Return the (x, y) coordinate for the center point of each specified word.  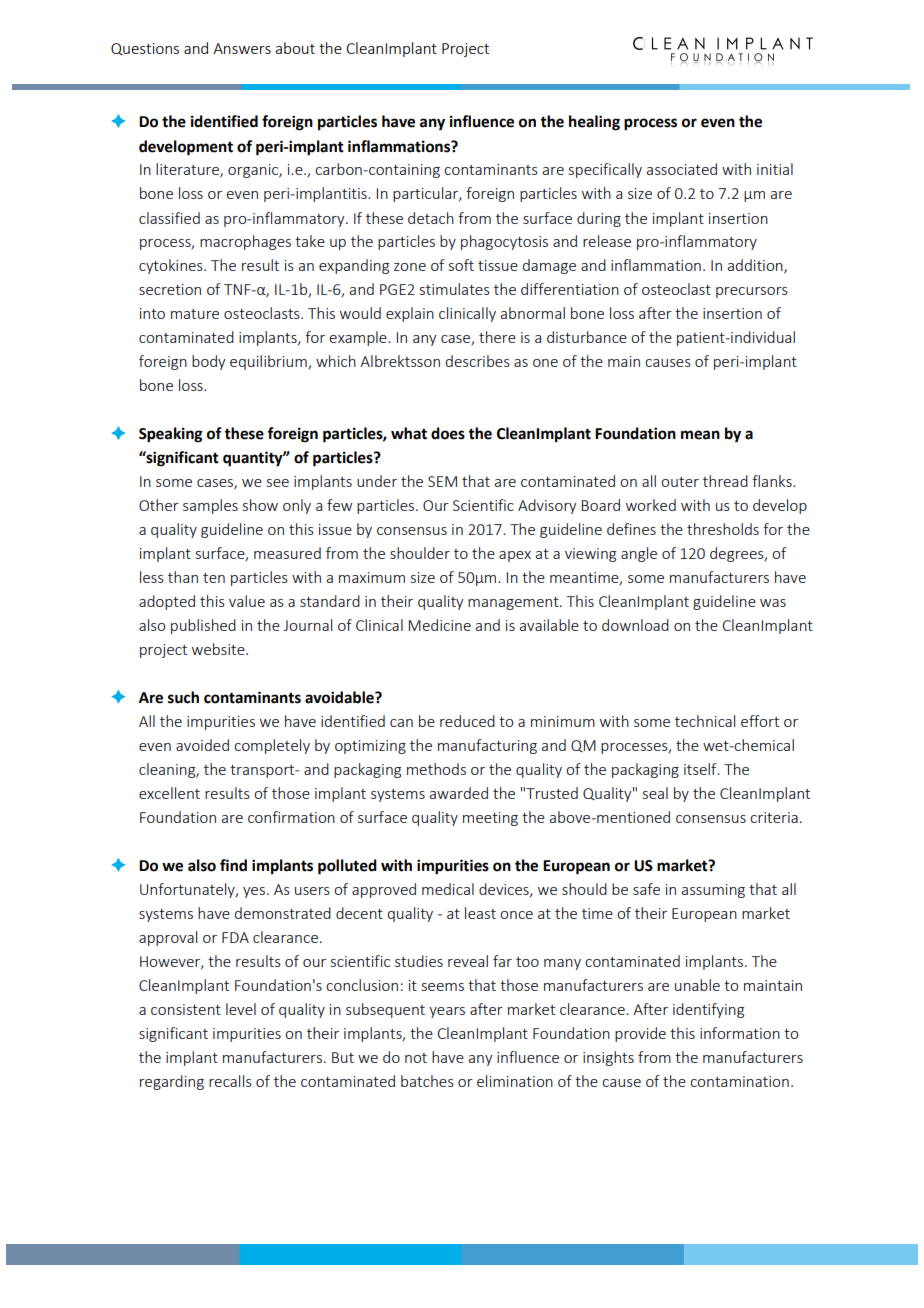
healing (594, 123)
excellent (169, 793)
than (183, 577)
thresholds (723, 529)
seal (655, 793)
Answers (242, 48)
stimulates (455, 289)
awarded (459, 793)
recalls (230, 1081)
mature (195, 314)
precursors (752, 292)
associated (682, 169)
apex (515, 556)
